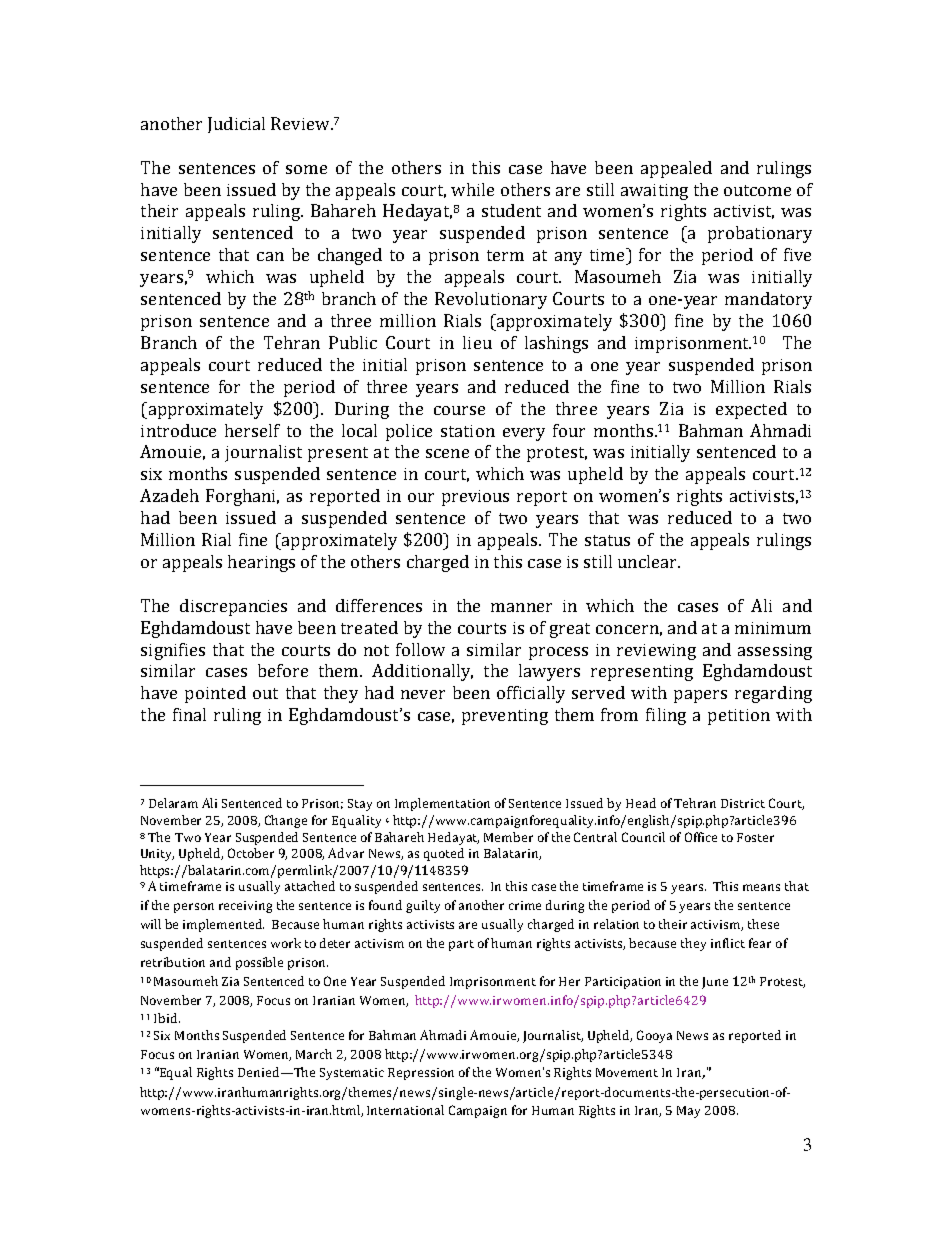 The height and width of the page is (1233, 952). Describe the element at coordinates (521, 607) in the page. I see `manner` at that location.
